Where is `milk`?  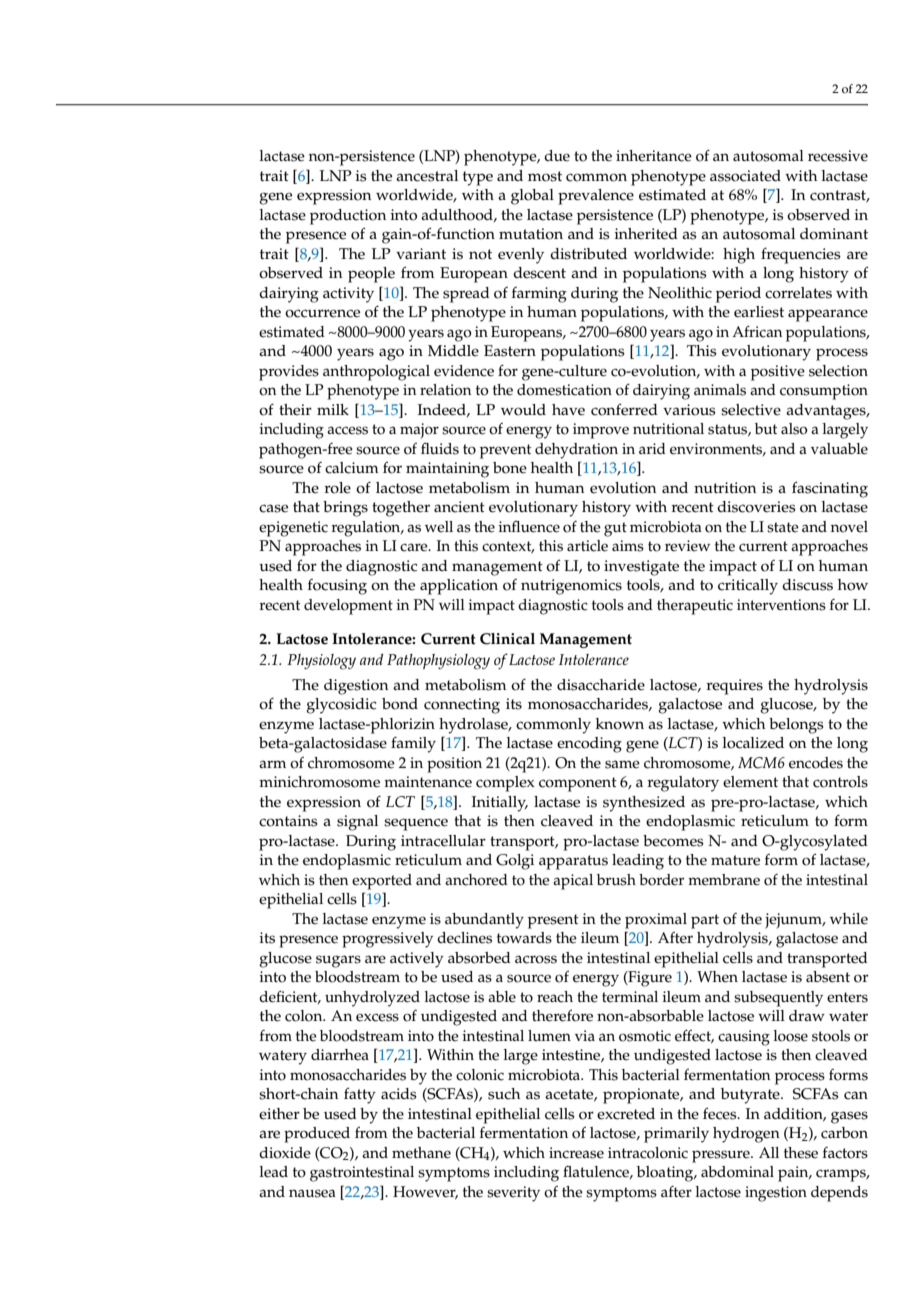
milk is located at coordinates (333, 409).
